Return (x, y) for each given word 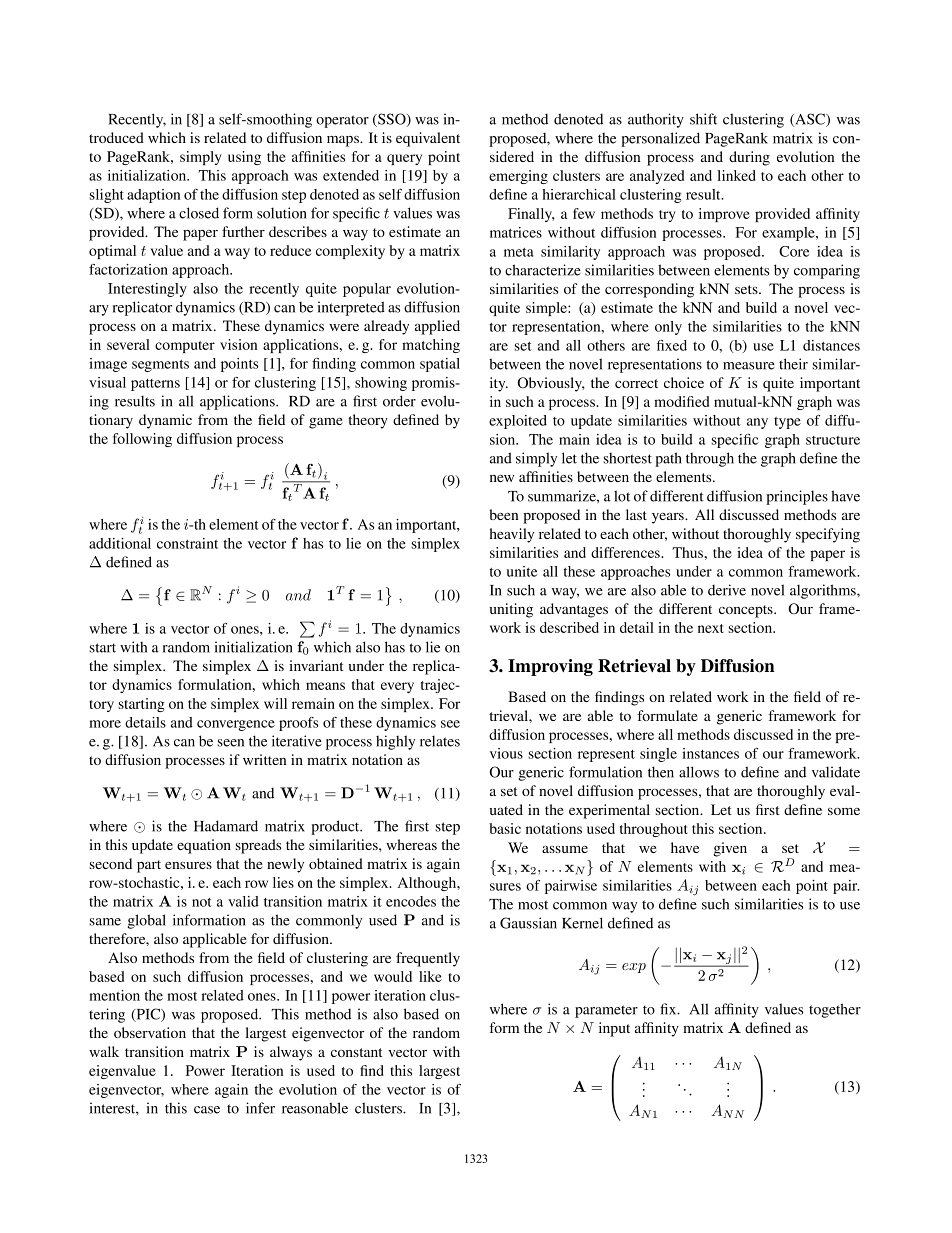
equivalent (428, 139)
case (207, 1110)
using (244, 158)
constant (357, 1052)
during (749, 158)
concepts (747, 611)
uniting (511, 610)
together (835, 1010)
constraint (187, 543)
